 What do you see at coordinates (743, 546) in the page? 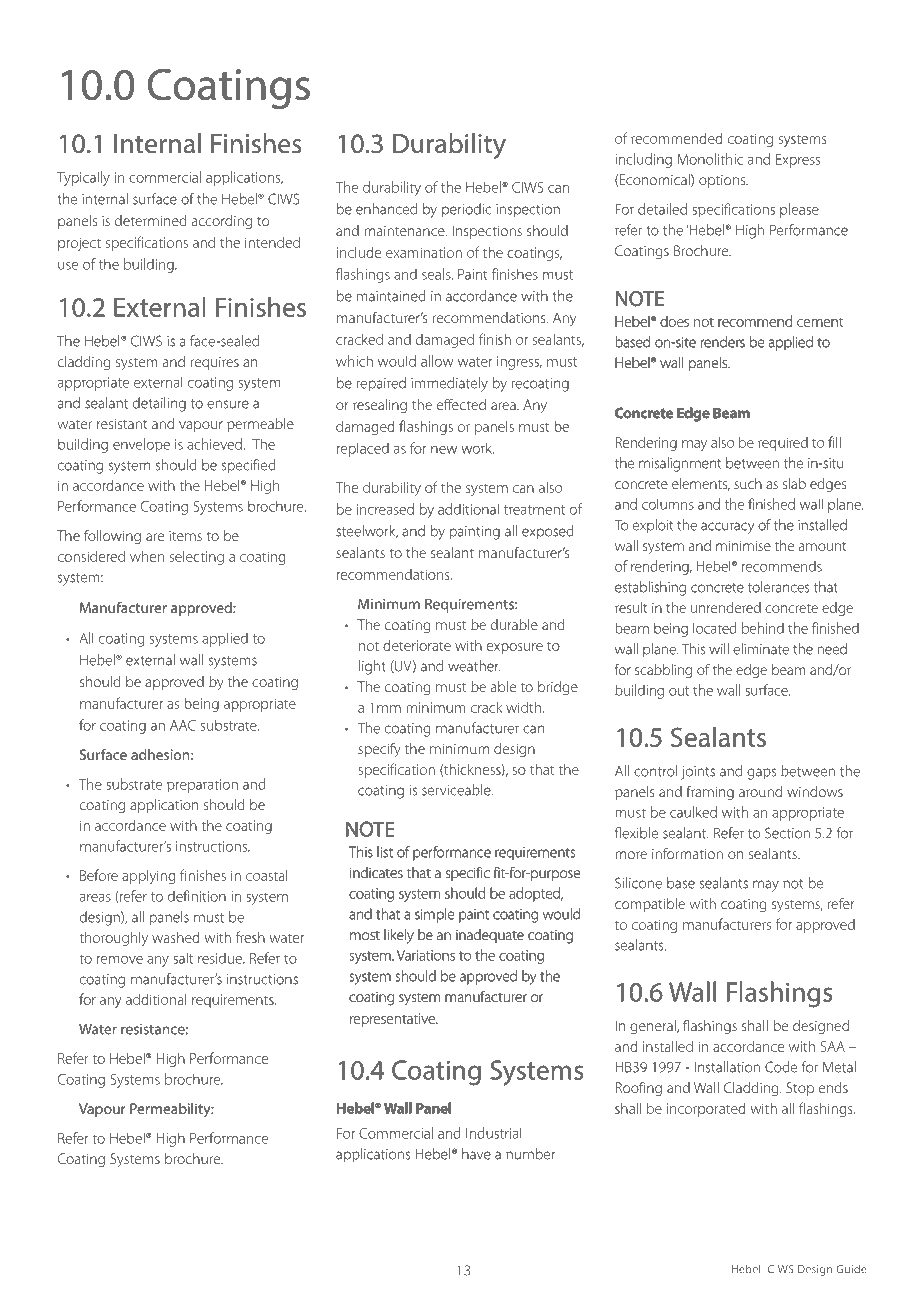
I see `minimise` at bounding box center [743, 546].
